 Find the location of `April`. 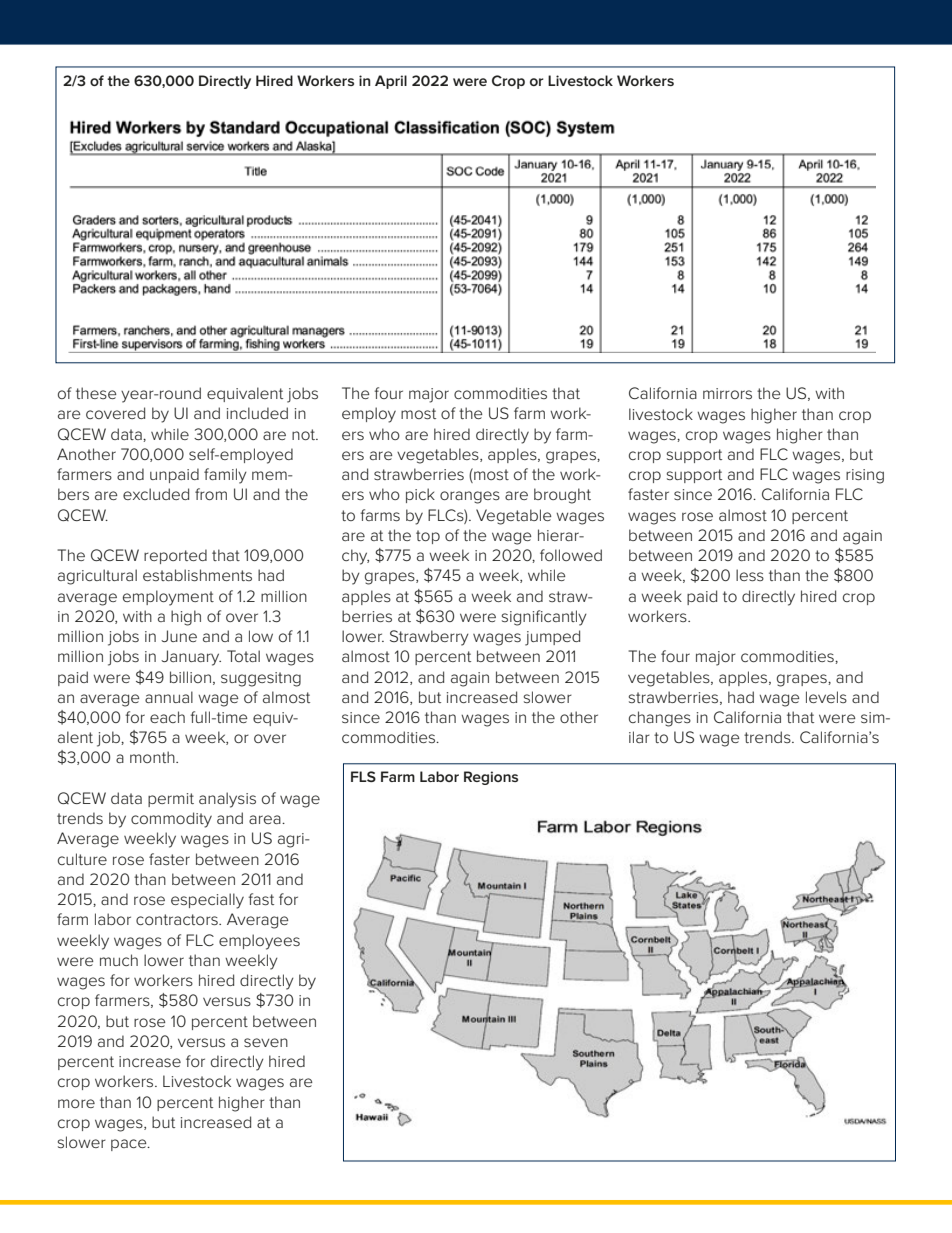

April is located at coordinates (391, 82).
